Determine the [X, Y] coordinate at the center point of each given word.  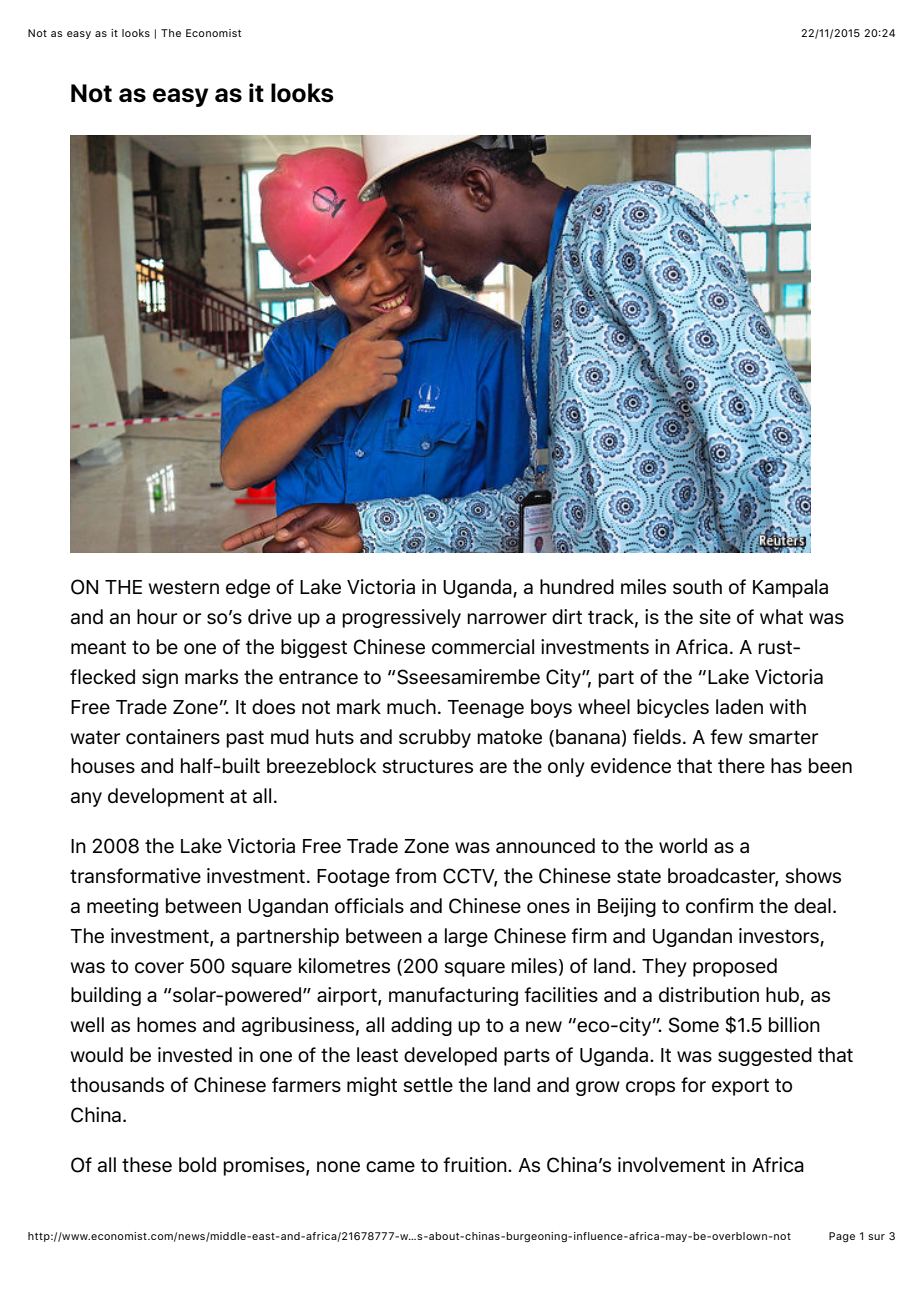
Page [842, 1237]
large [466, 937]
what [781, 616]
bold [197, 1164]
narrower [507, 618]
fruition [476, 1164]
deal [812, 905]
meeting [122, 907]
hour [157, 616]
